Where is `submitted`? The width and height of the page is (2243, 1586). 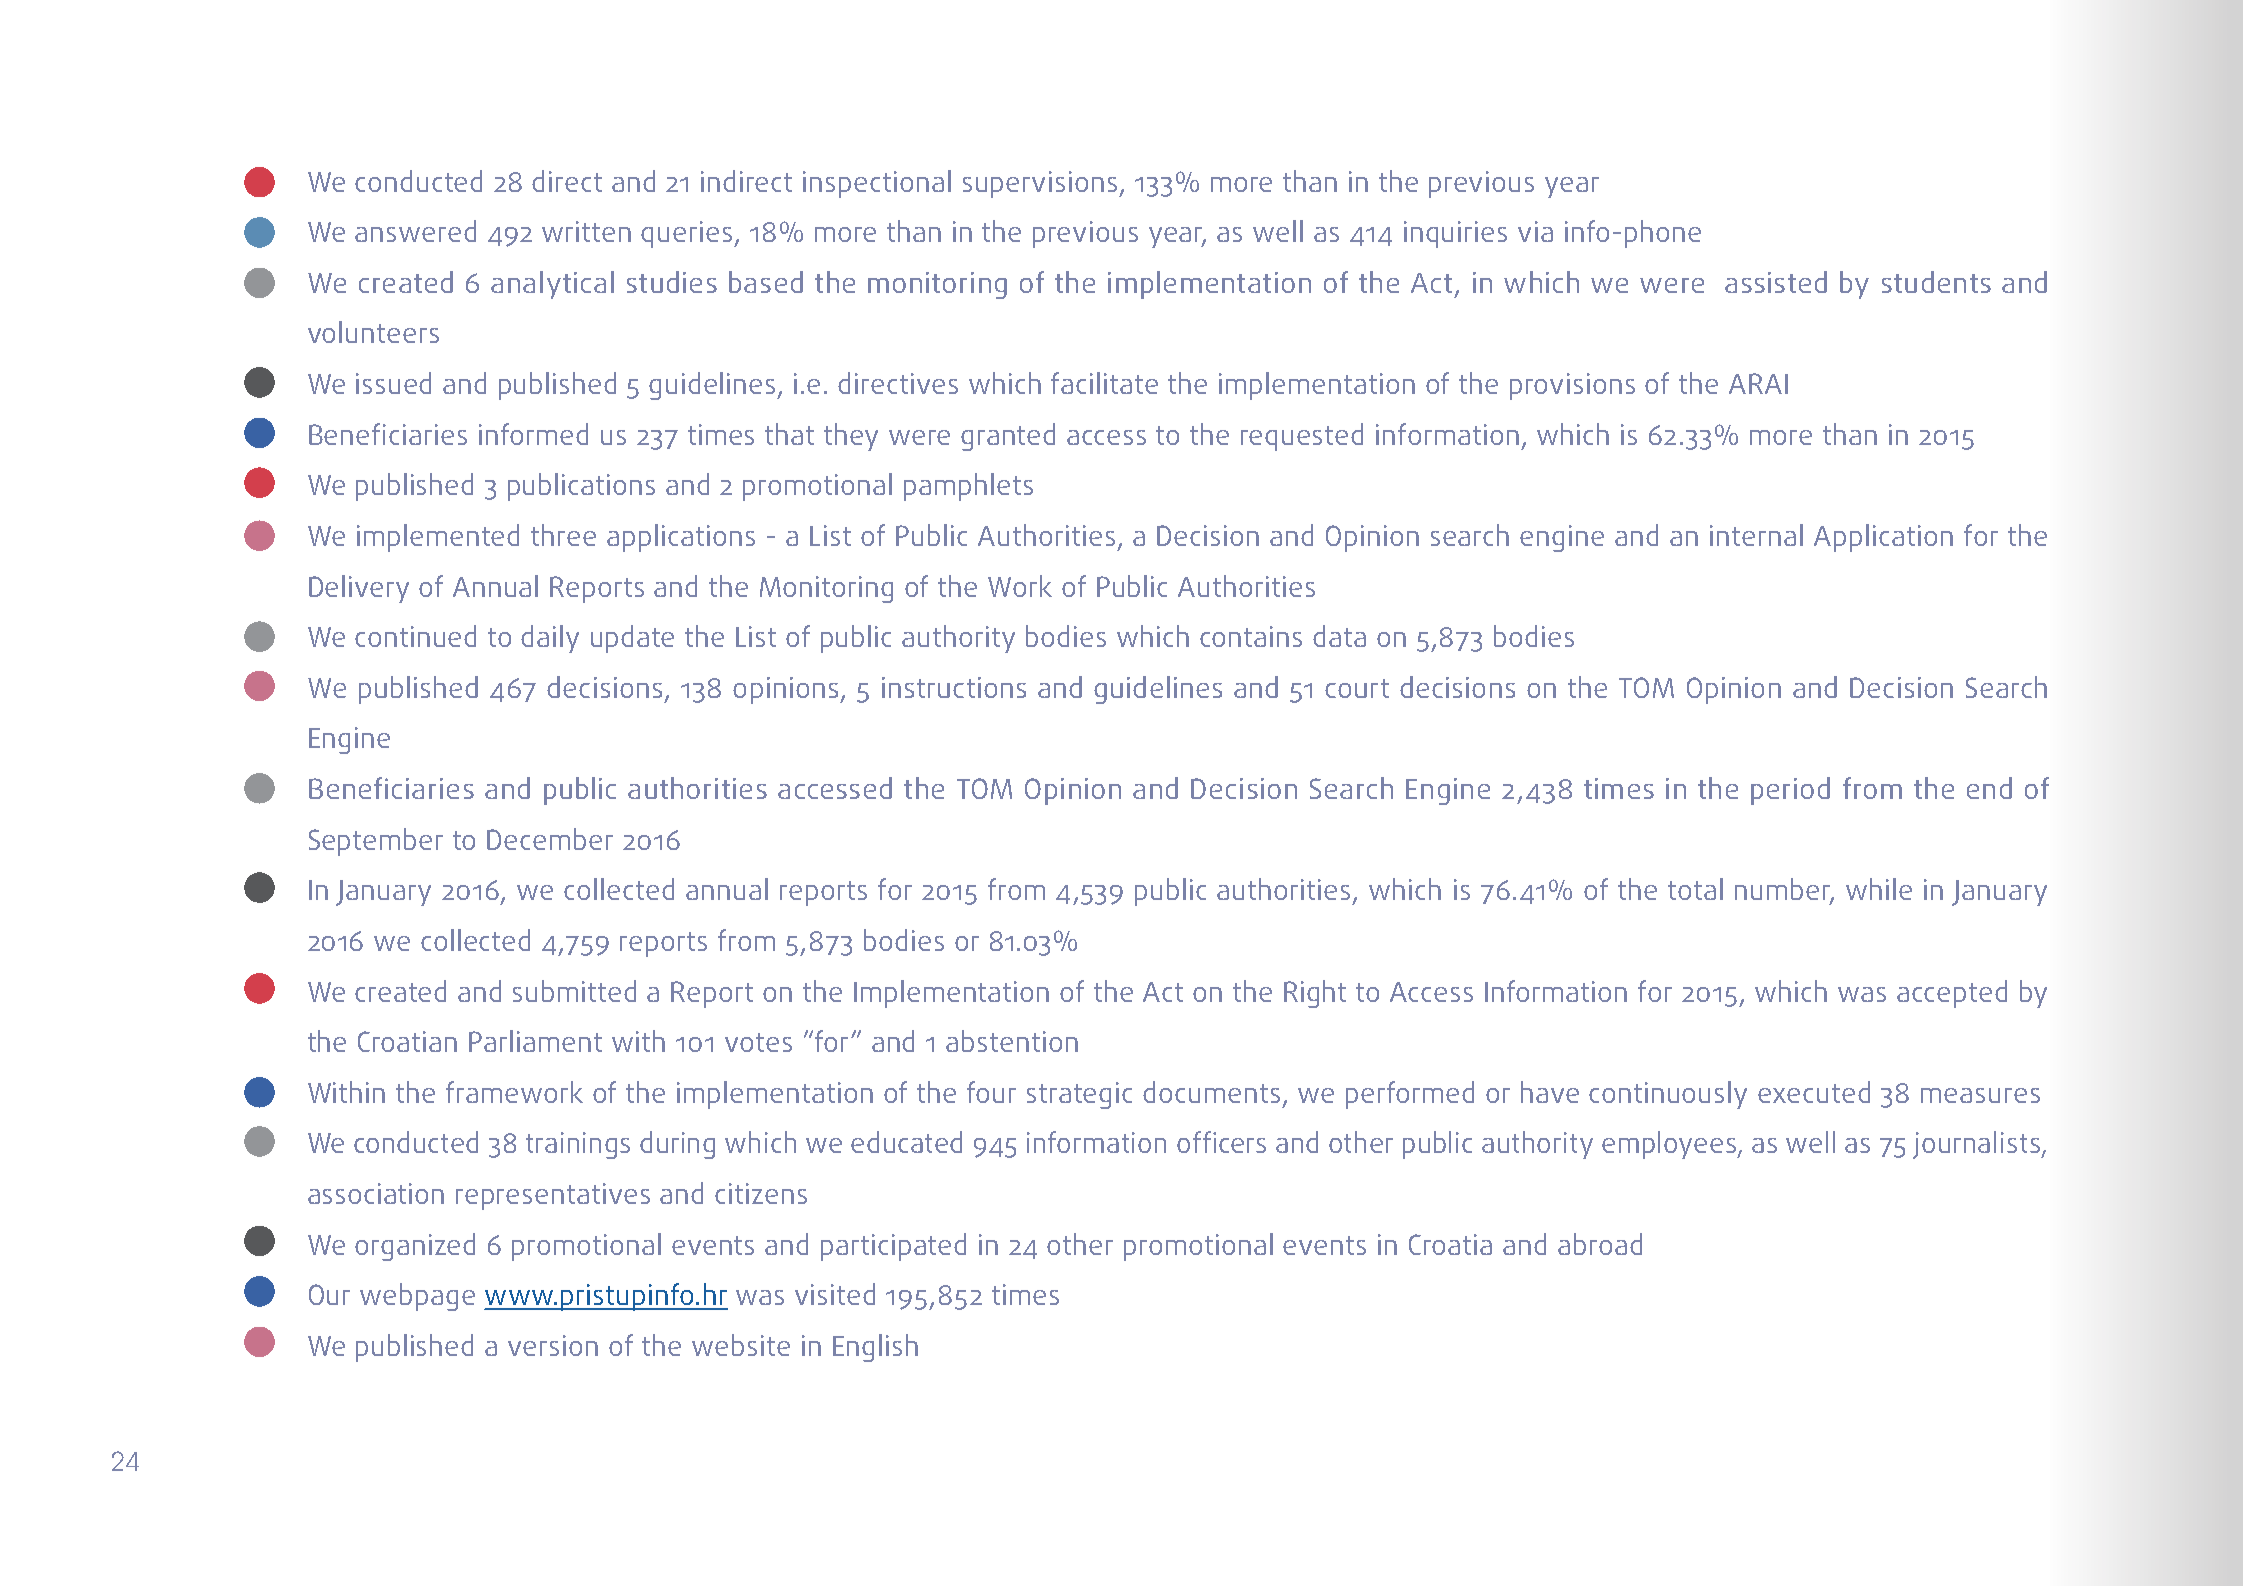
submitted is located at coordinates (574, 991).
